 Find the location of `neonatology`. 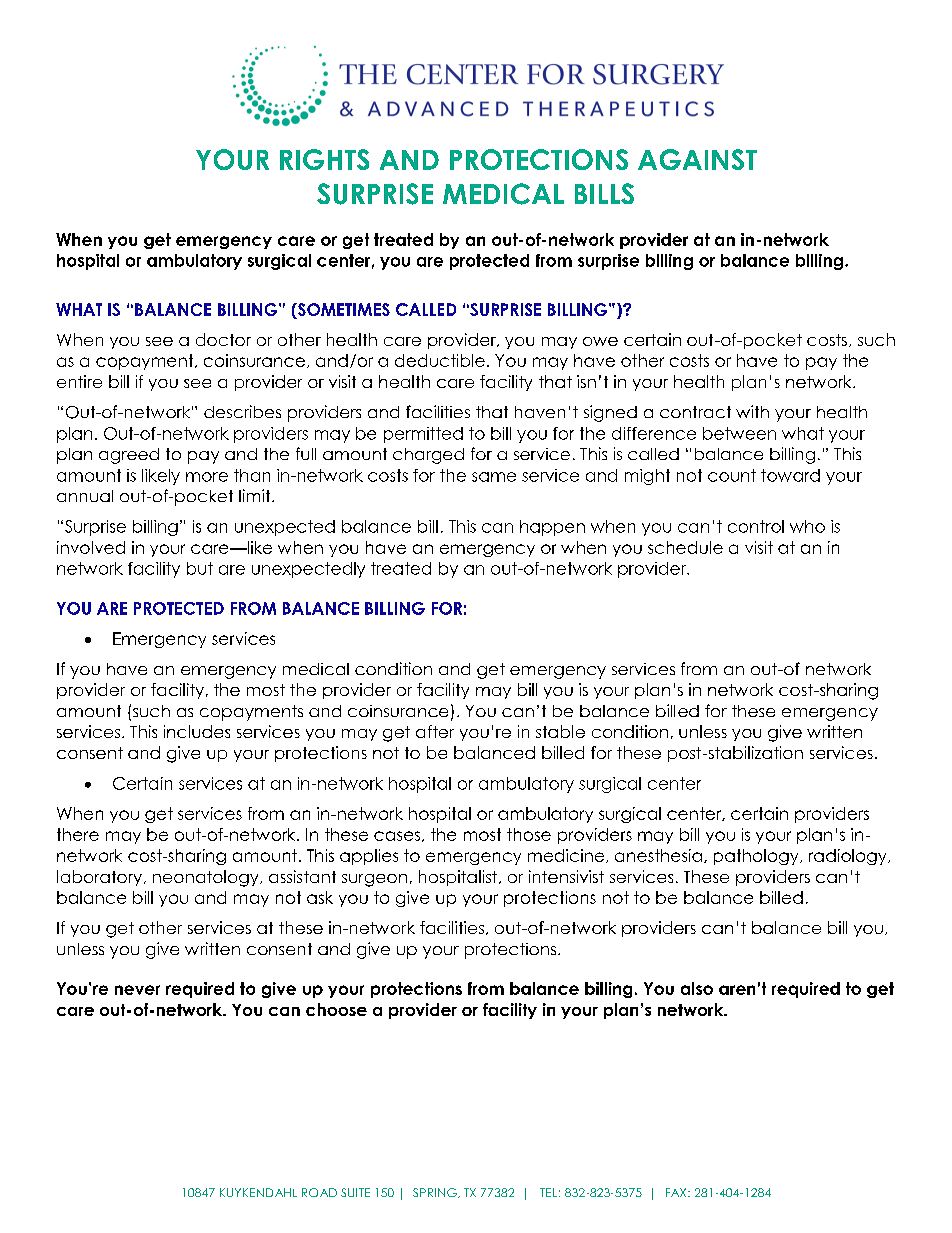

neonatology is located at coordinates (207, 878).
